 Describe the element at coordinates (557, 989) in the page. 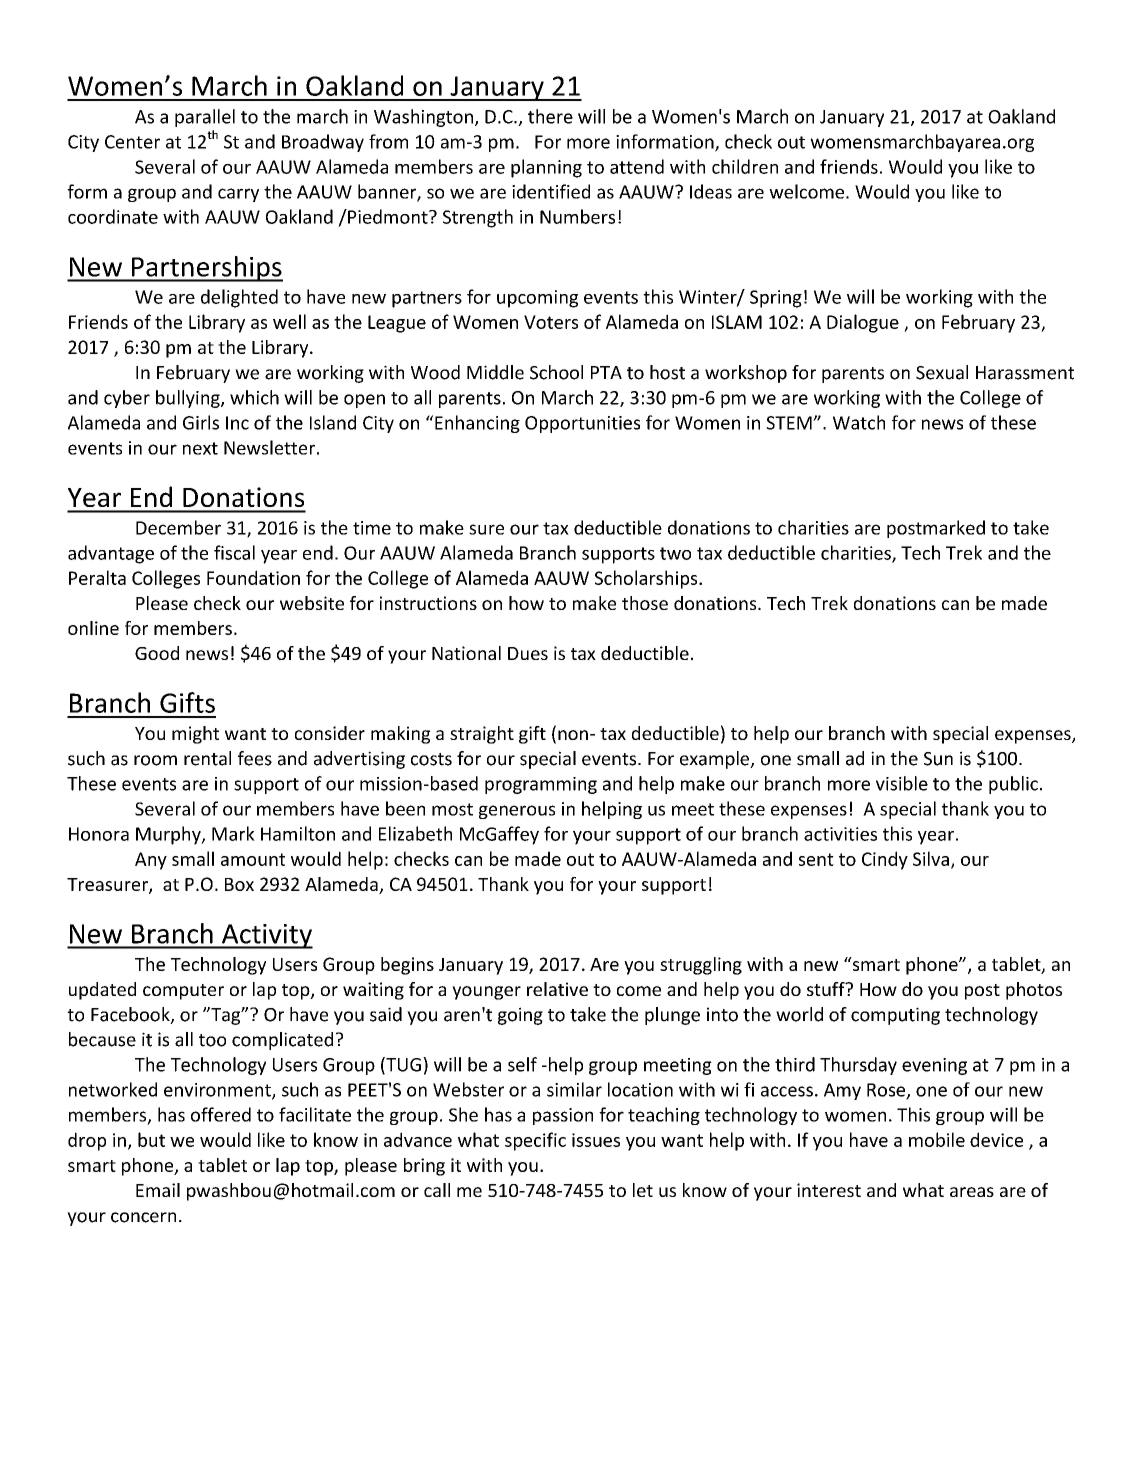

I see `relative` at that location.
